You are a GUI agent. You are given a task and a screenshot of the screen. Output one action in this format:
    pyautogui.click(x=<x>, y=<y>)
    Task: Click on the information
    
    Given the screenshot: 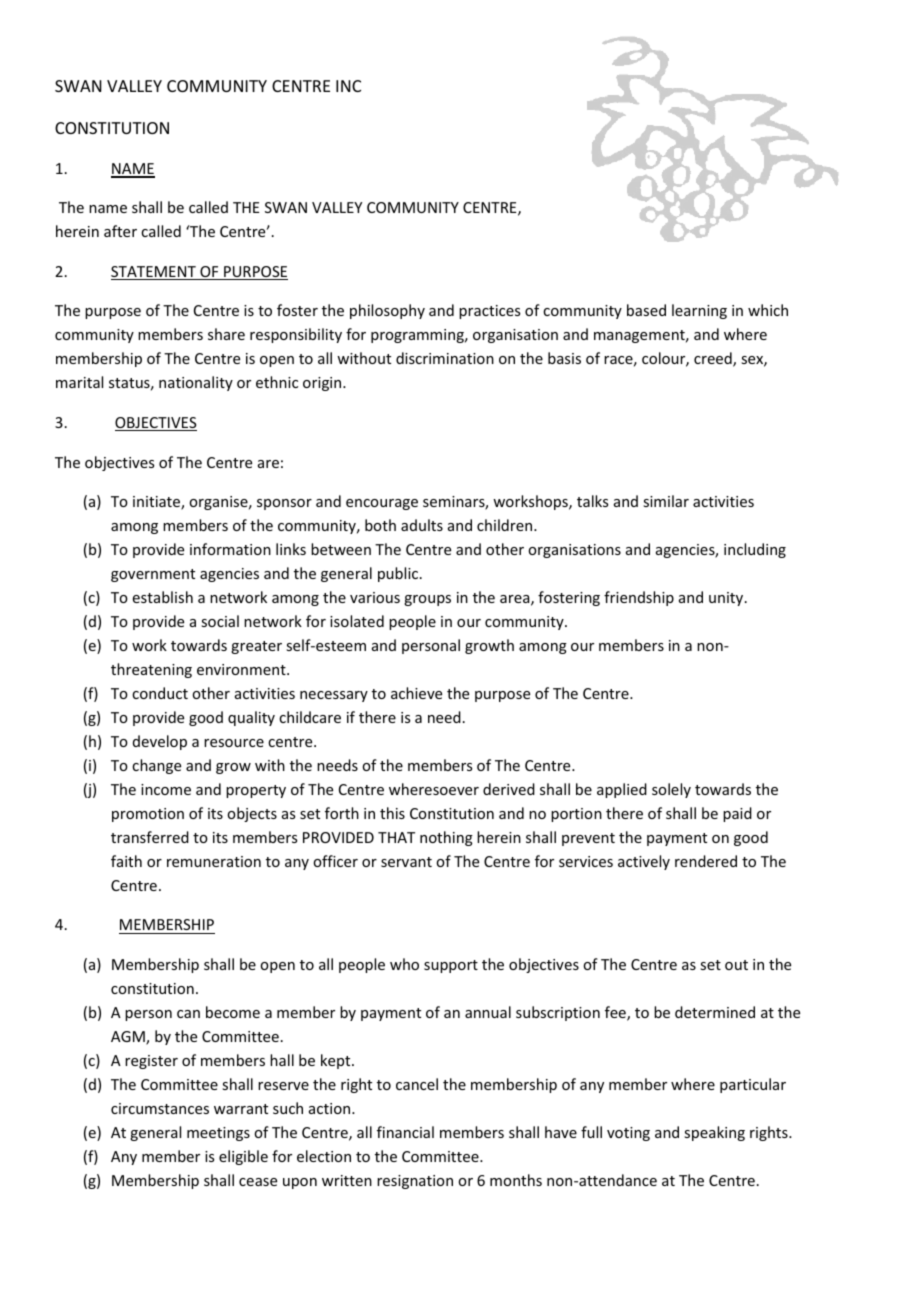 What is the action you would take?
    pyautogui.click(x=230, y=549)
